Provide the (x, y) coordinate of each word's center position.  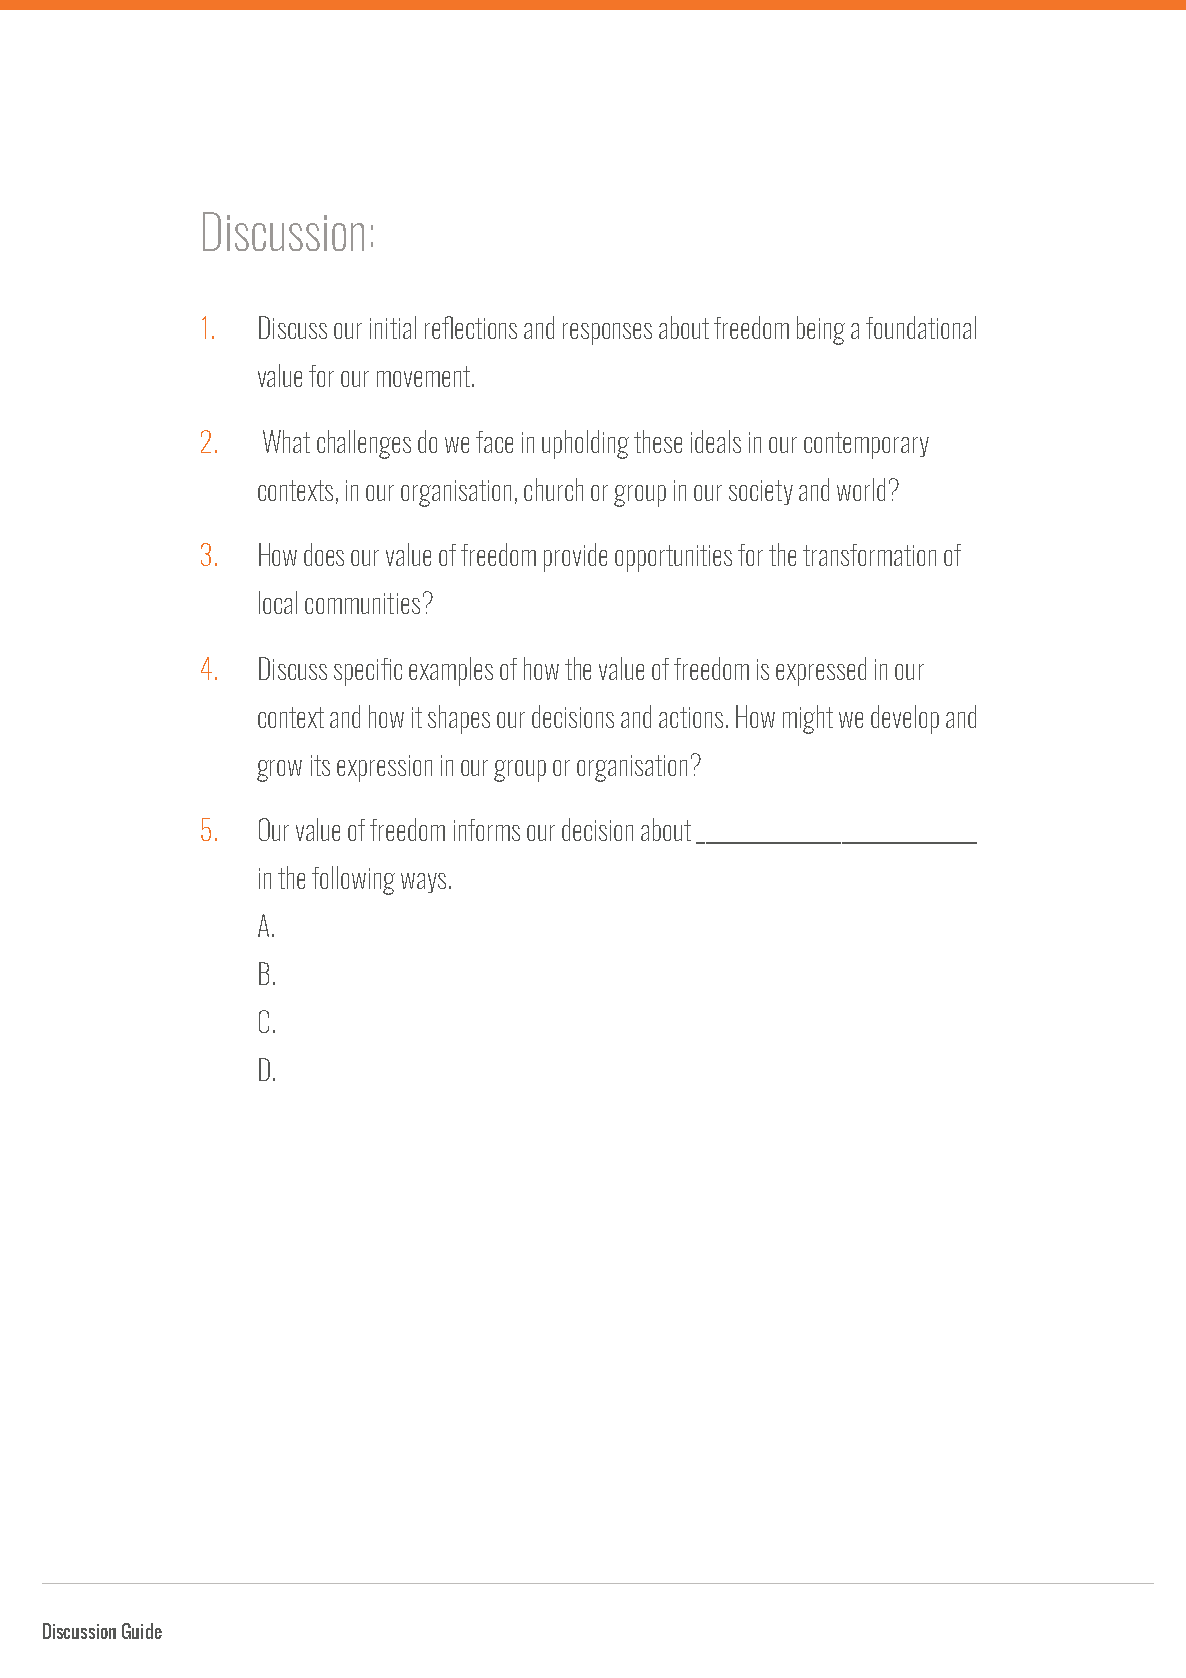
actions (691, 717)
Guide (142, 1631)
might (808, 719)
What (286, 441)
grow (279, 771)
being (821, 330)
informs (487, 830)
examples (451, 671)
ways (423, 883)
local (278, 602)
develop (905, 719)
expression (384, 768)
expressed (821, 671)
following (353, 880)
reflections (471, 327)
